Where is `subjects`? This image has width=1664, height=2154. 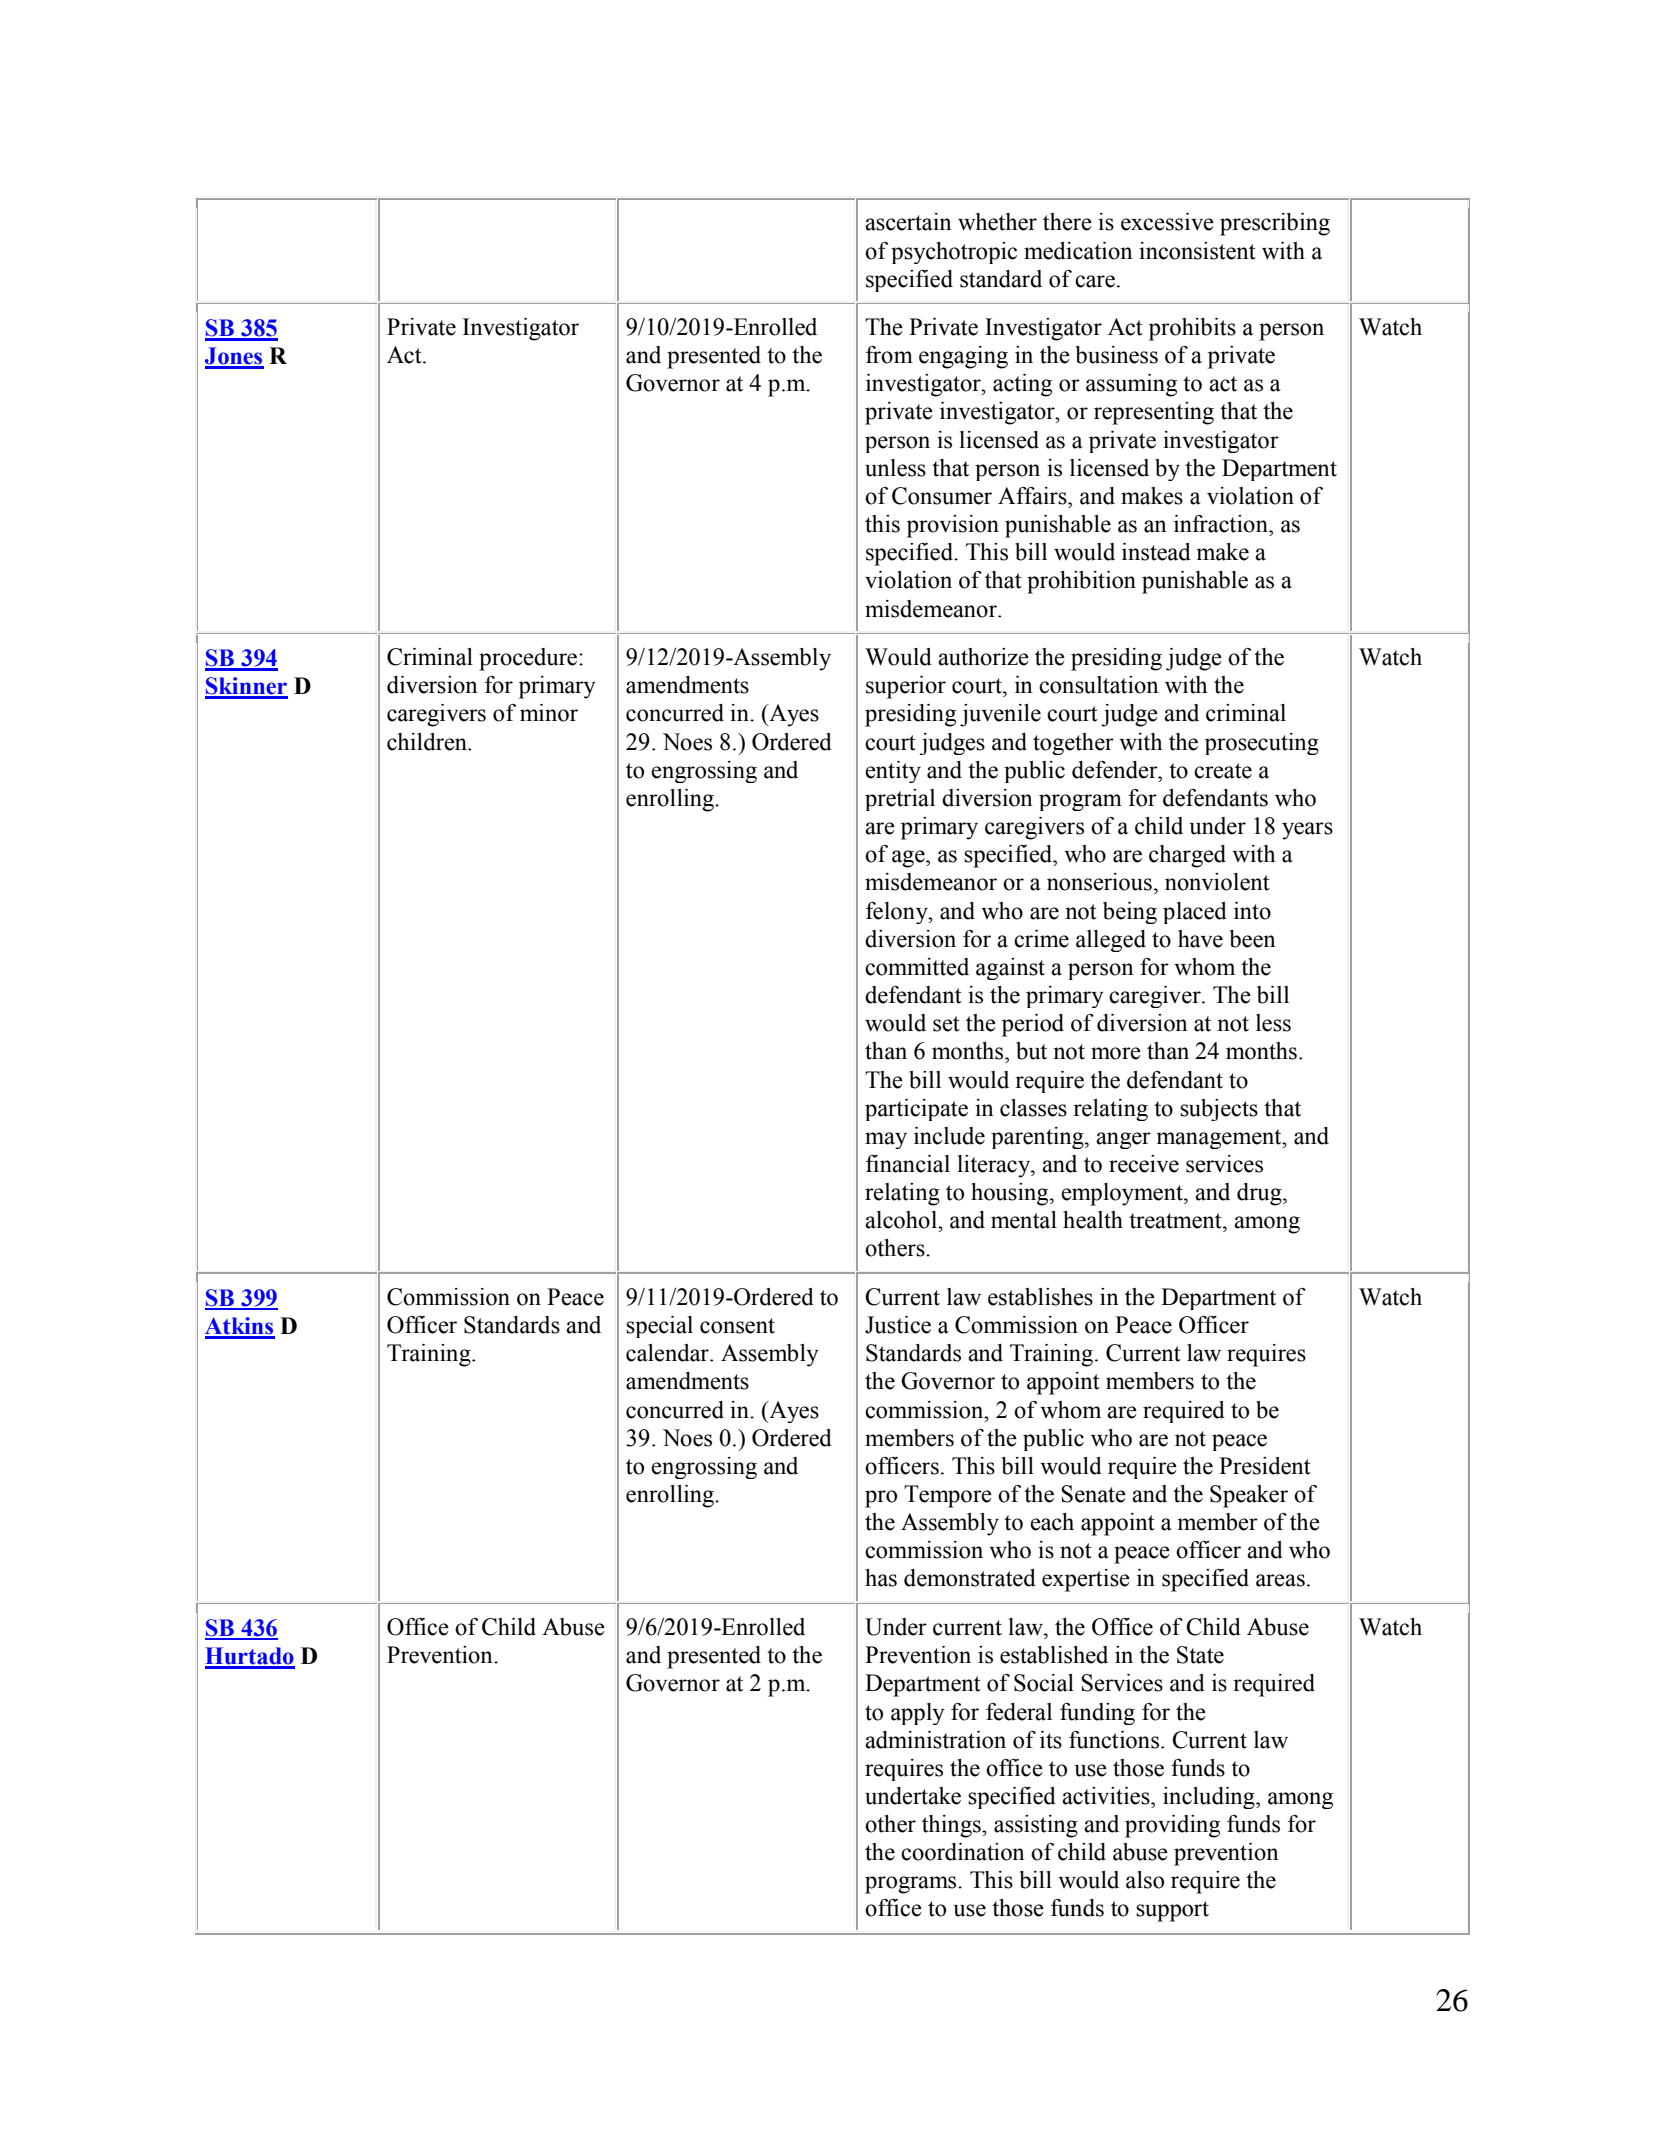
subjects is located at coordinates (1219, 1110).
